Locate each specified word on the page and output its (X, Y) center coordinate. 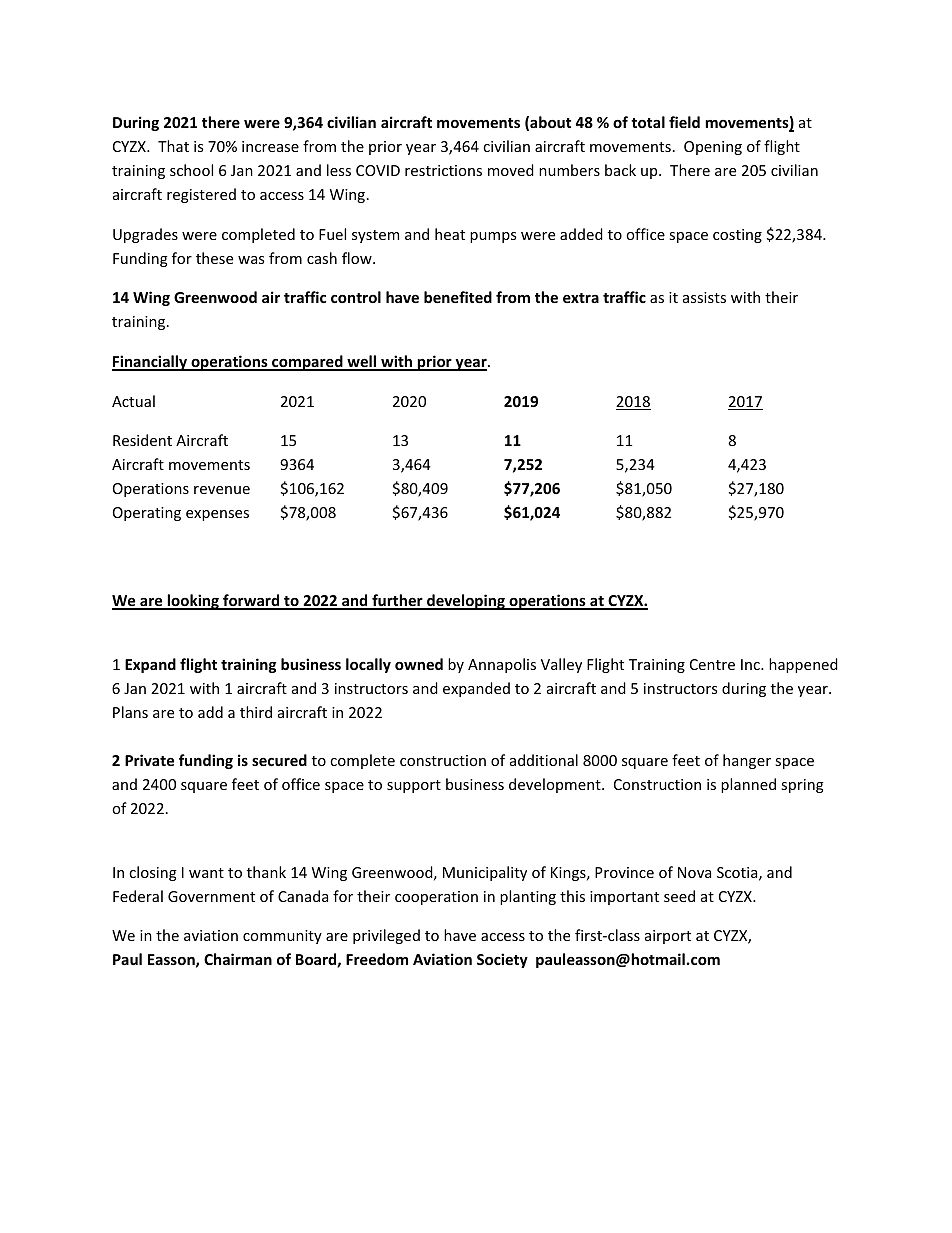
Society (502, 960)
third (256, 712)
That (173, 146)
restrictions (443, 170)
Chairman (238, 959)
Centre (712, 664)
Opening (713, 148)
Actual (133, 401)
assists (704, 297)
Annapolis (502, 665)
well (362, 362)
